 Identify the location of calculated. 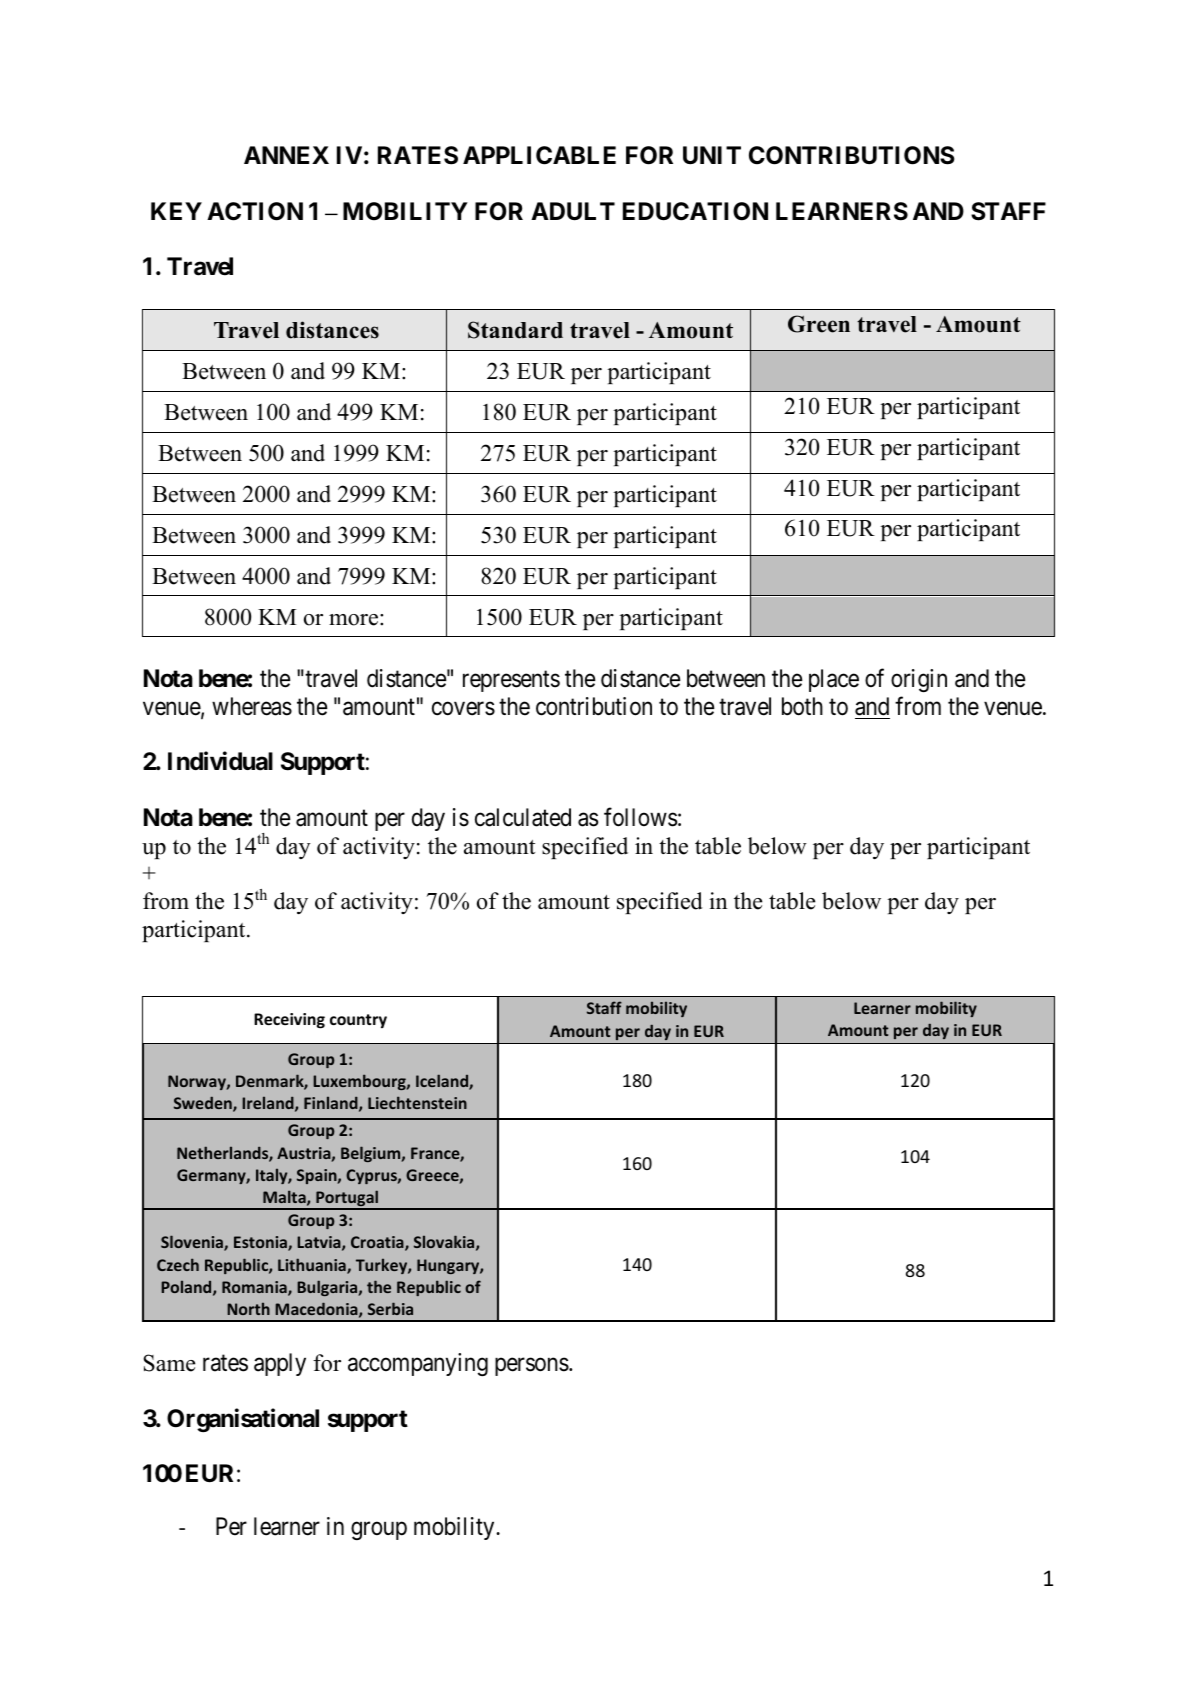
(523, 817).
